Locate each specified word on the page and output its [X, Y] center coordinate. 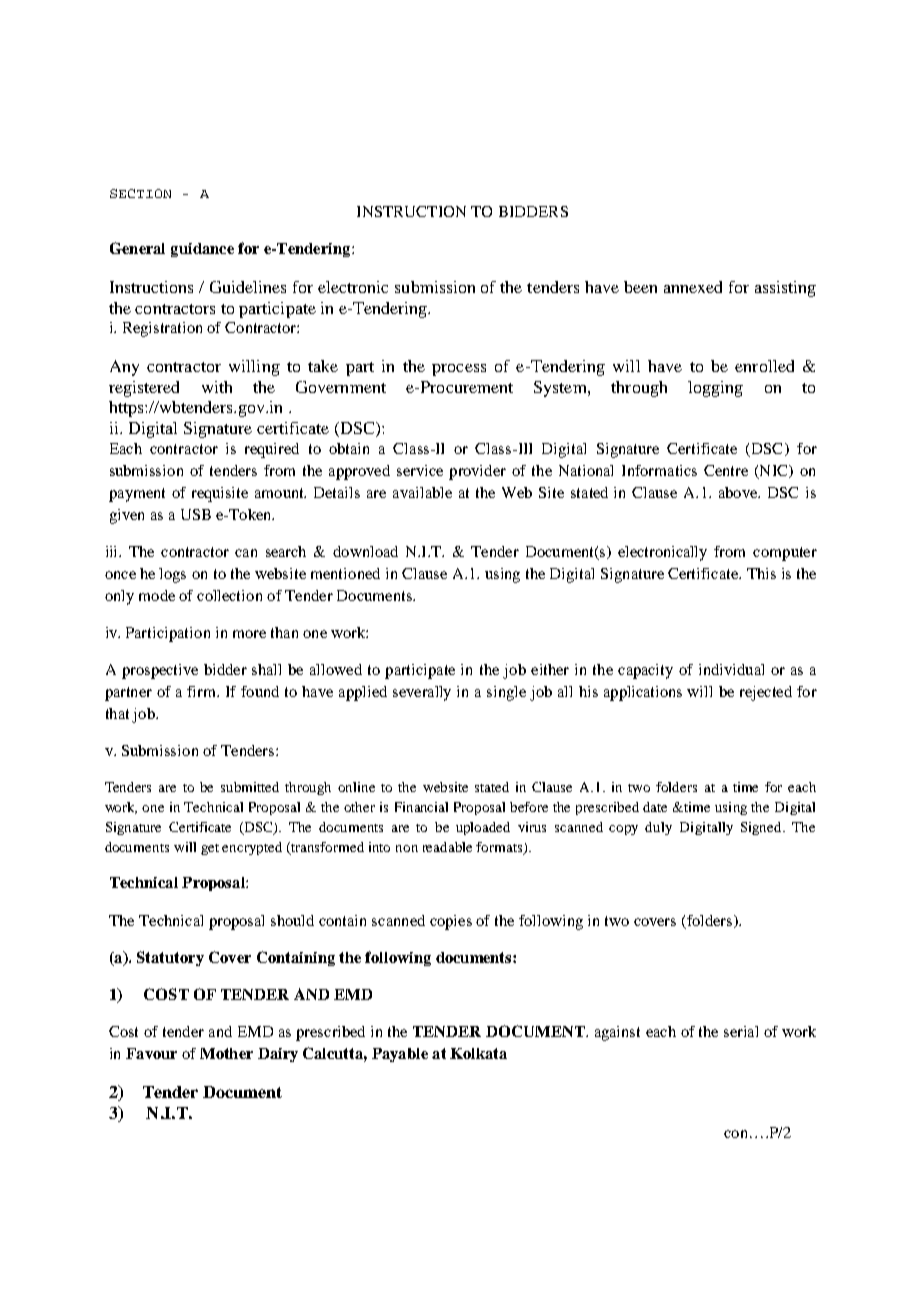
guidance [202, 250]
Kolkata [478, 1053]
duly [658, 828]
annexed [693, 287]
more [249, 634]
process [459, 370]
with [217, 387]
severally [422, 693]
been [640, 287]
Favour [151, 1053]
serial [741, 1031]
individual [731, 669]
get [210, 849]
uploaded [483, 828]
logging [715, 389]
